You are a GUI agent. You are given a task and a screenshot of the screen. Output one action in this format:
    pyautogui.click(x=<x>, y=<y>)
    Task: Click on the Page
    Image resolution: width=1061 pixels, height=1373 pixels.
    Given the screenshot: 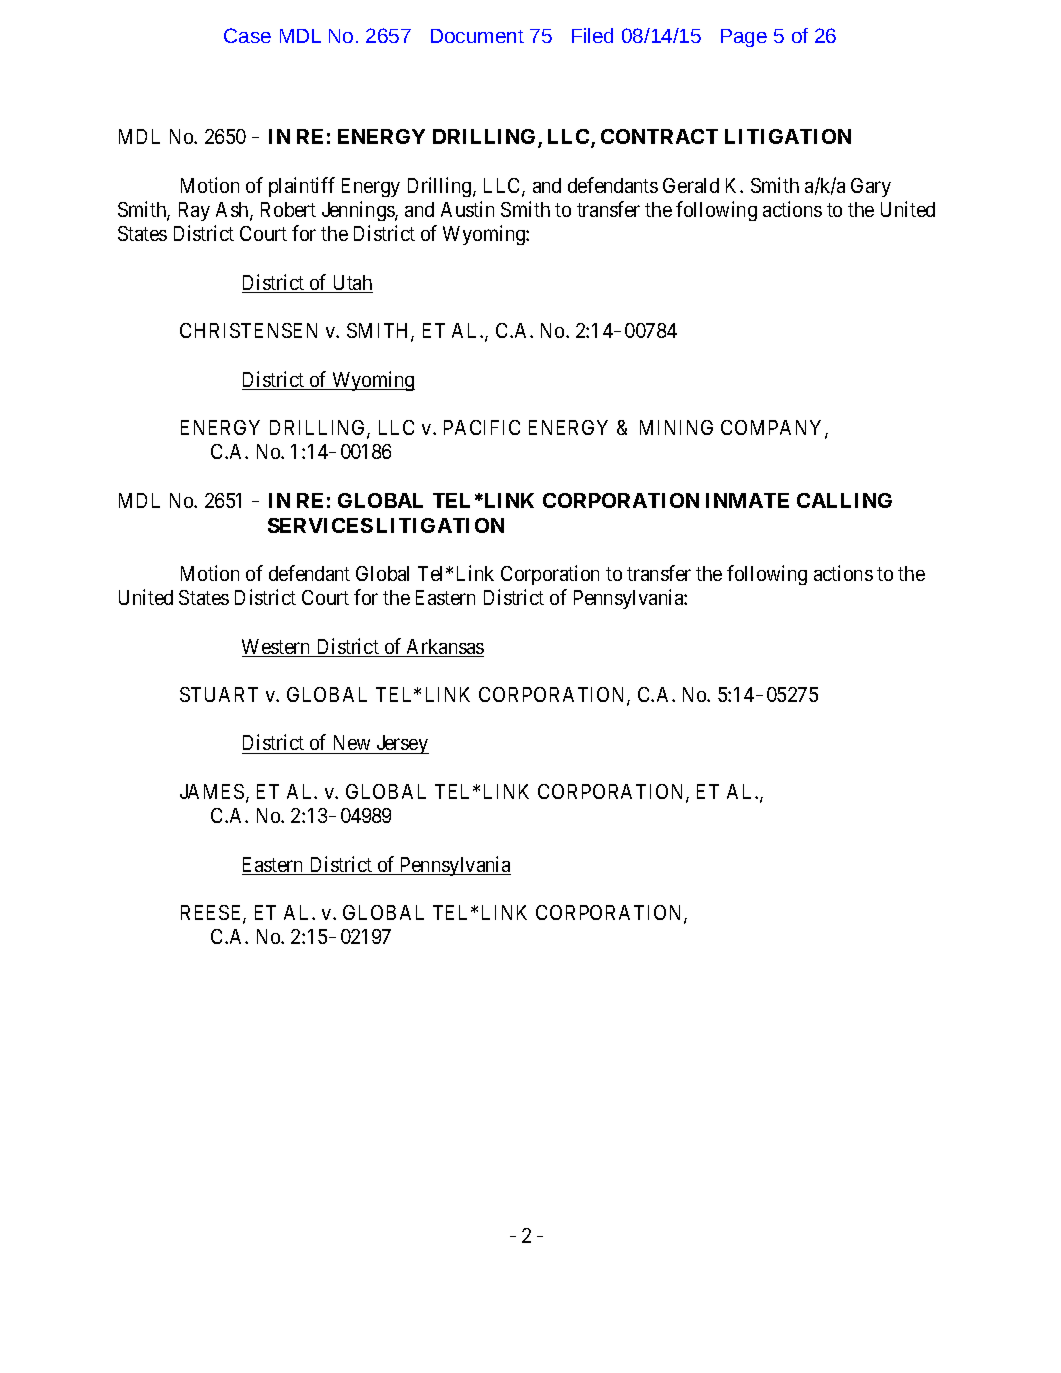 What is the action you would take?
    pyautogui.click(x=744, y=38)
